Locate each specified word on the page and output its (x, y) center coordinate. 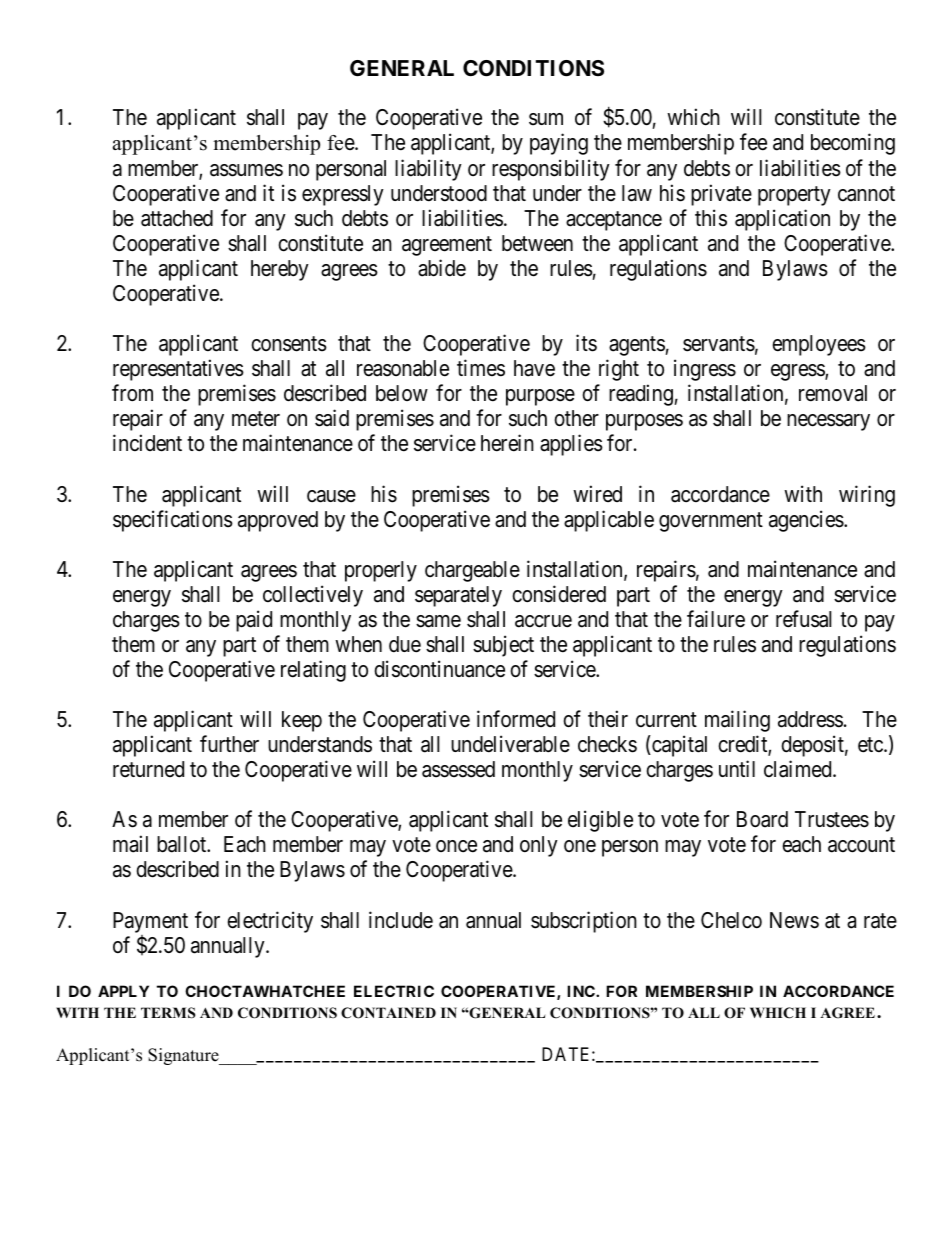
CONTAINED (388, 1013)
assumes (246, 170)
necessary (828, 422)
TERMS (168, 1013)
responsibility (551, 170)
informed (516, 719)
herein (507, 443)
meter (256, 419)
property (794, 196)
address (810, 719)
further (229, 744)
